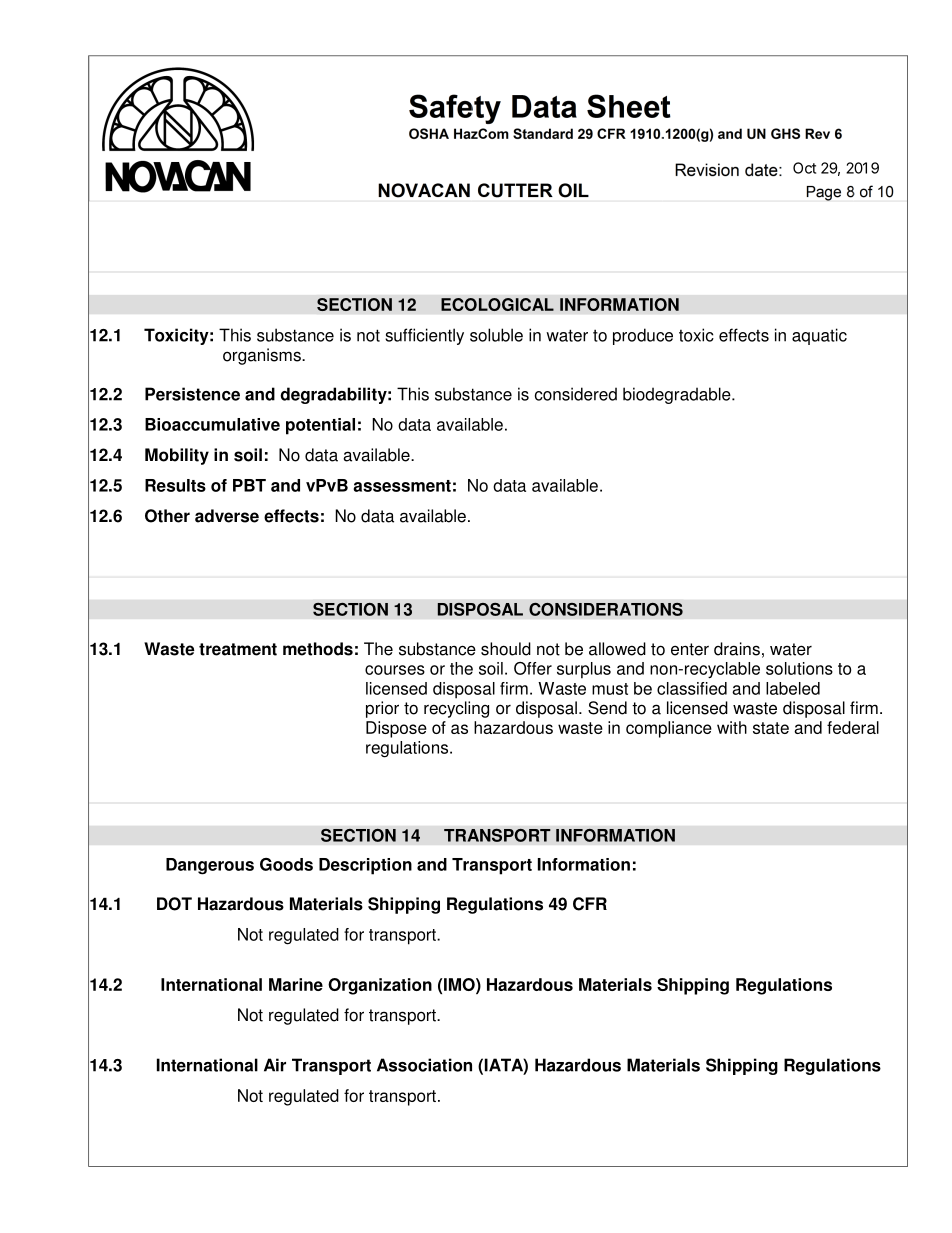  I want to click on drains, so click(737, 649).
